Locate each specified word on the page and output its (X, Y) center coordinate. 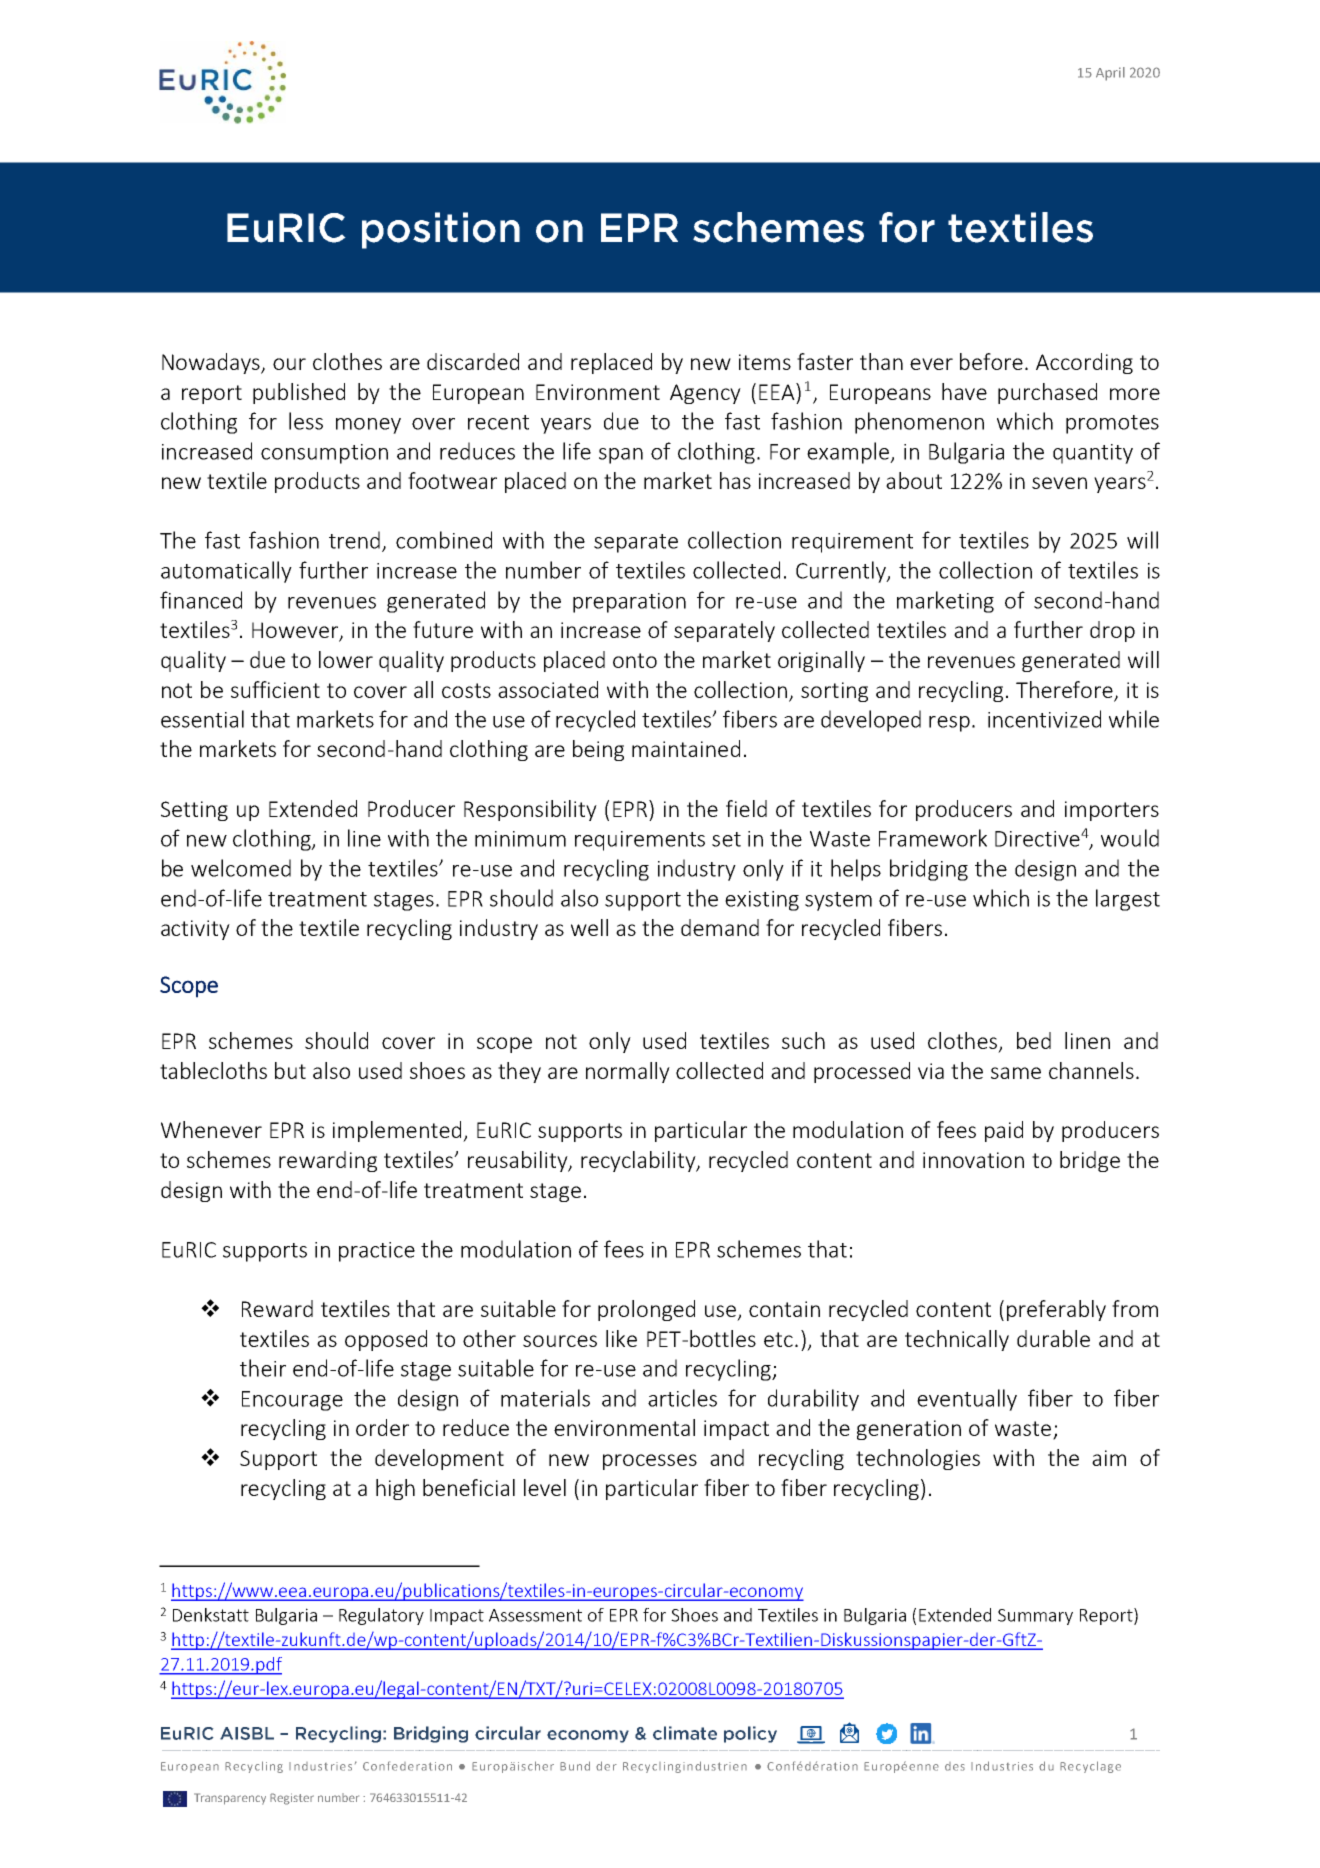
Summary (1035, 1617)
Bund (575, 1766)
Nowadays (212, 363)
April (1110, 74)
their (263, 1368)
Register (292, 1799)
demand (720, 927)
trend (356, 541)
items (765, 362)
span (621, 456)
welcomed (241, 868)
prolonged (646, 1310)
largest (1128, 900)
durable (1053, 1338)
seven (1059, 483)
